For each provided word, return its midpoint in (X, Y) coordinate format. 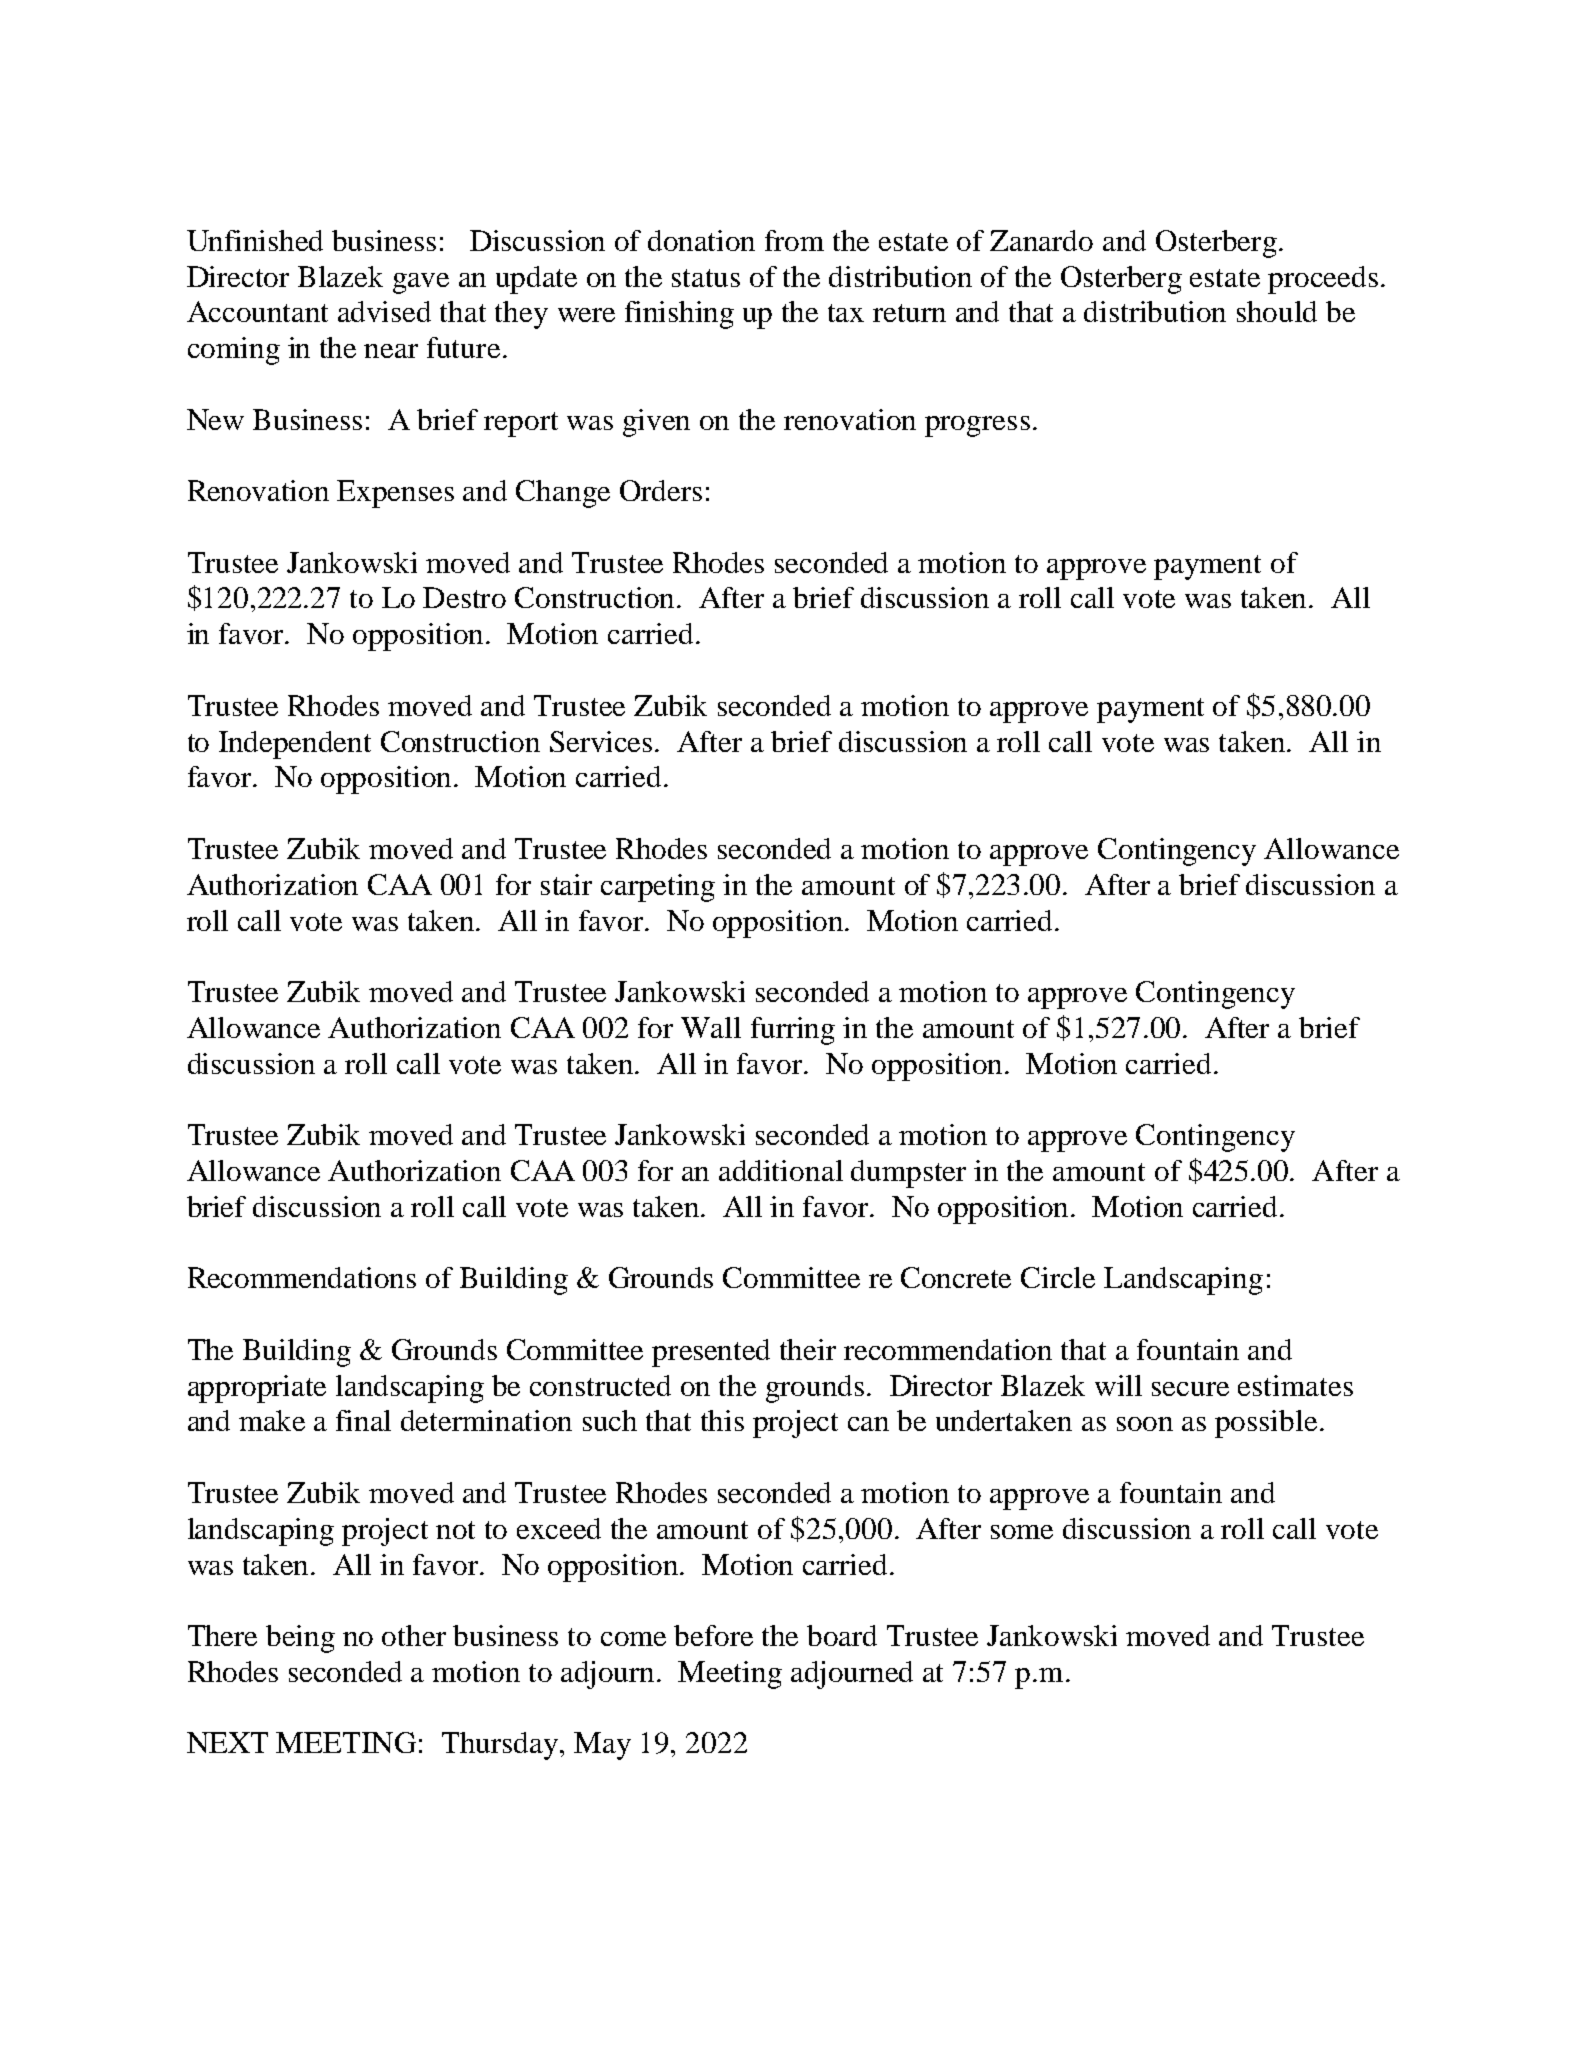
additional (781, 1170)
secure (1190, 1389)
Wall (711, 1027)
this (722, 1420)
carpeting (658, 888)
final (363, 1420)
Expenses (395, 494)
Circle (1058, 1277)
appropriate (257, 1389)
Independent (295, 745)
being (300, 1639)
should (1277, 311)
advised (384, 311)
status (706, 278)
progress (977, 426)
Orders (661, 490)
